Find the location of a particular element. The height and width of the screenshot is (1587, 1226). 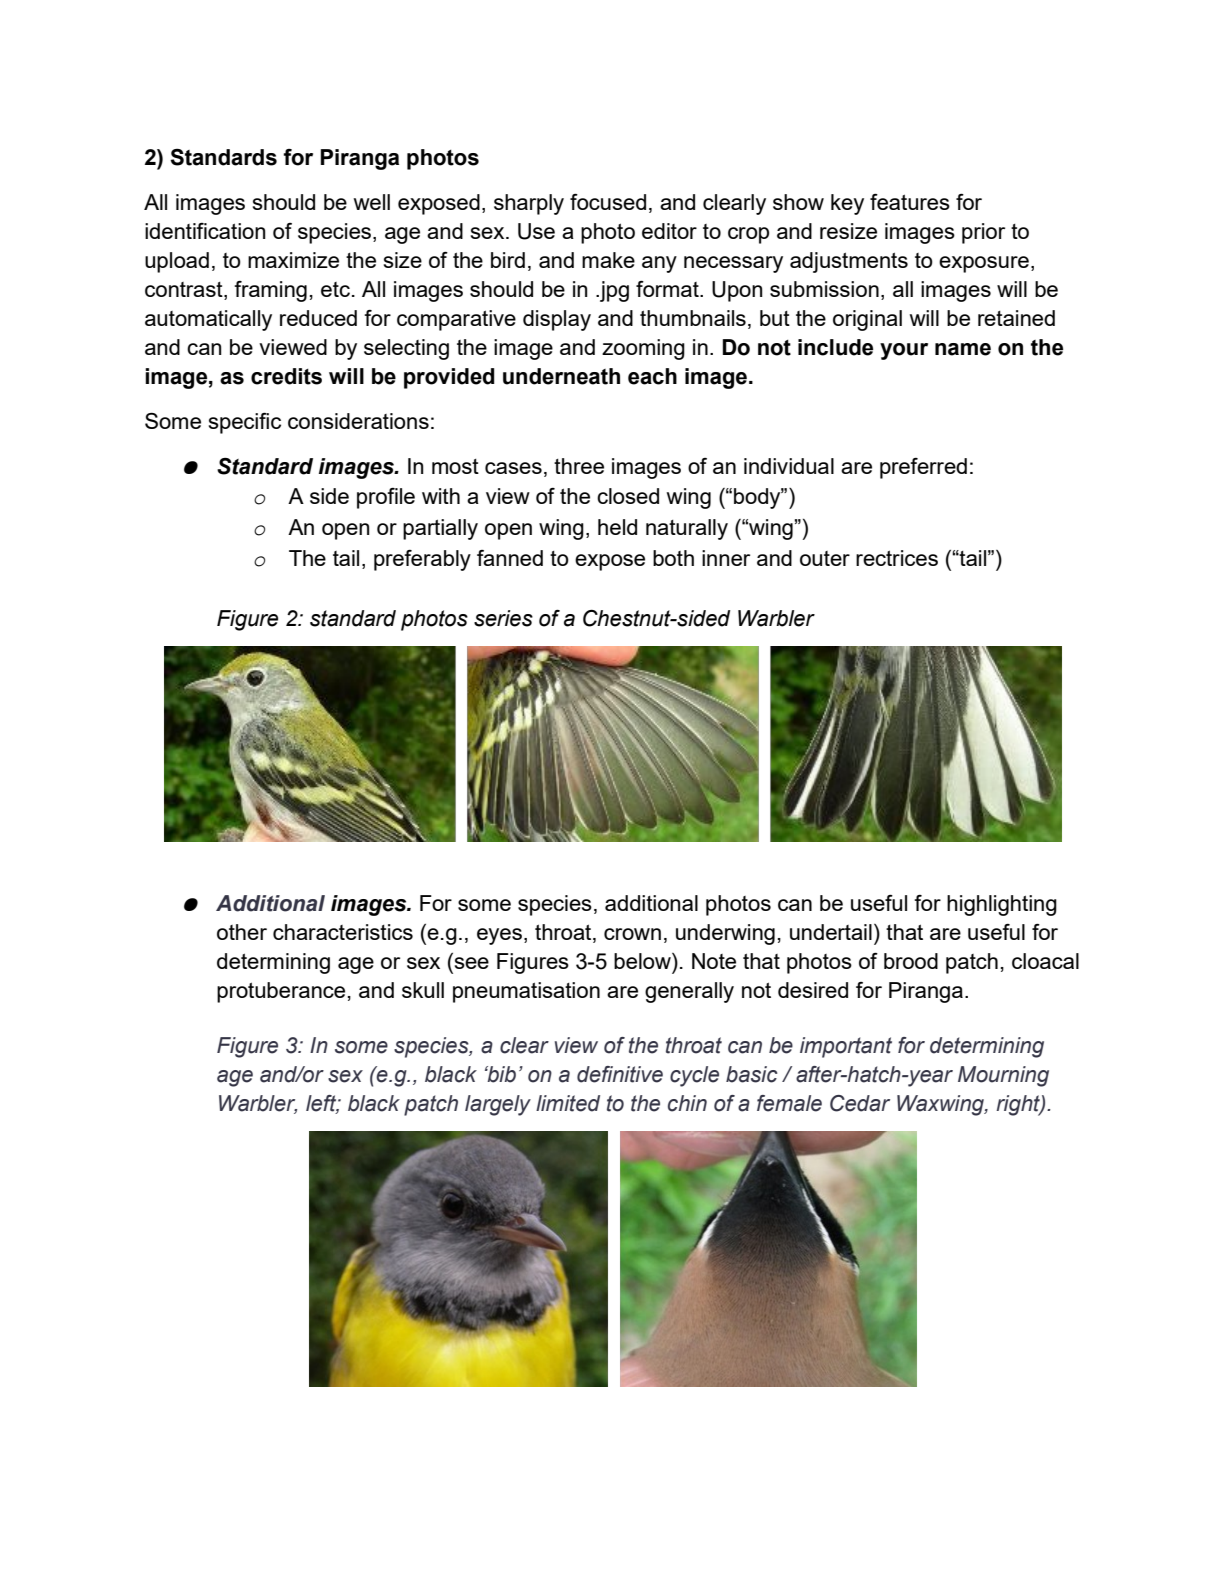

profile is located at coordinates (386, 498).
